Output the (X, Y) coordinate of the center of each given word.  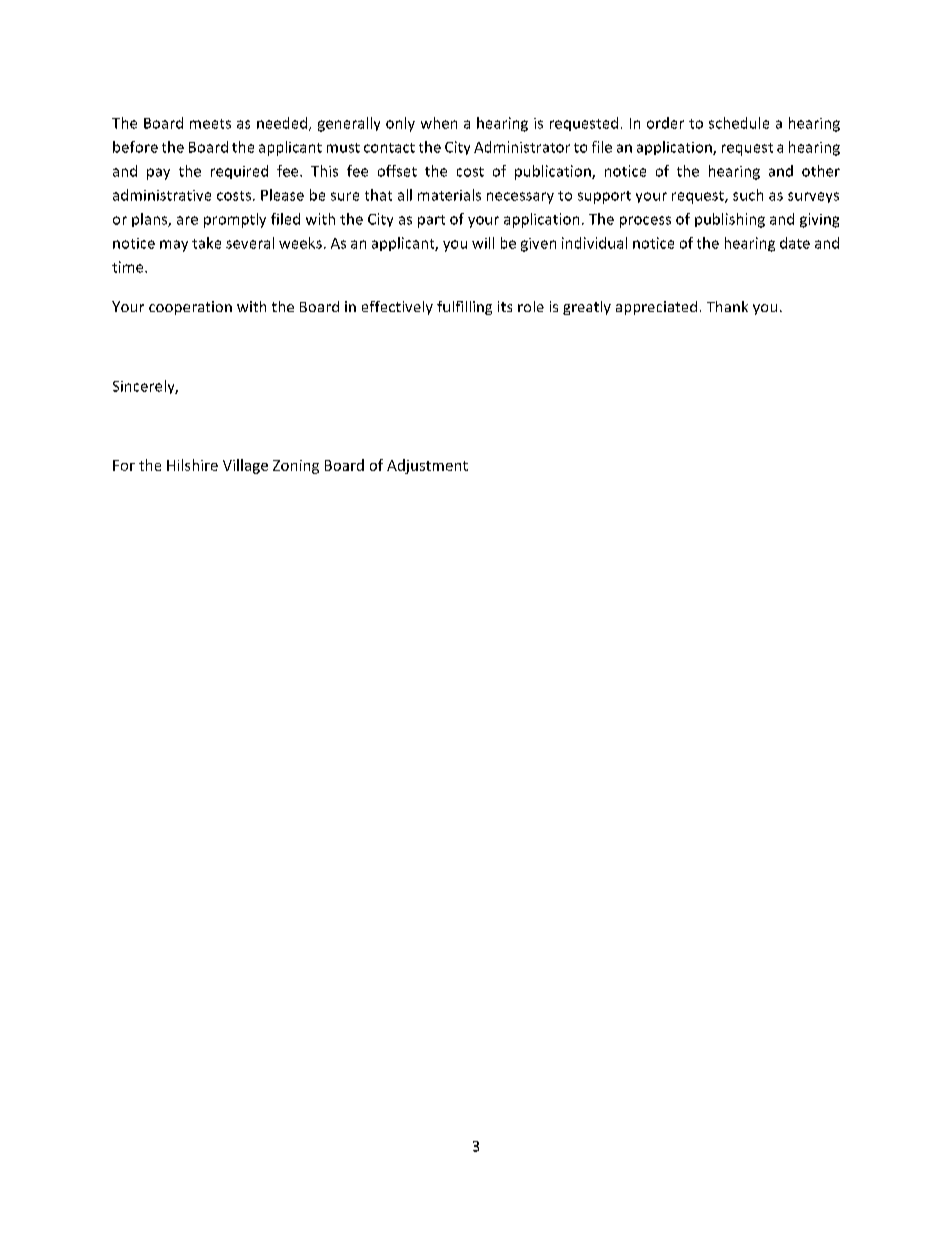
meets (210, 124)
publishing (730, 220)
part (431, 221)
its (505, 306)
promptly (235, 220)
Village (245, 466)
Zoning (296, 467)
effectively (397, 308)
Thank (727, 306)
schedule (739, 123)
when (439, 123)
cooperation (190, 308)
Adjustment (427, 466)
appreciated (656, 308)
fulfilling (464, 308)
